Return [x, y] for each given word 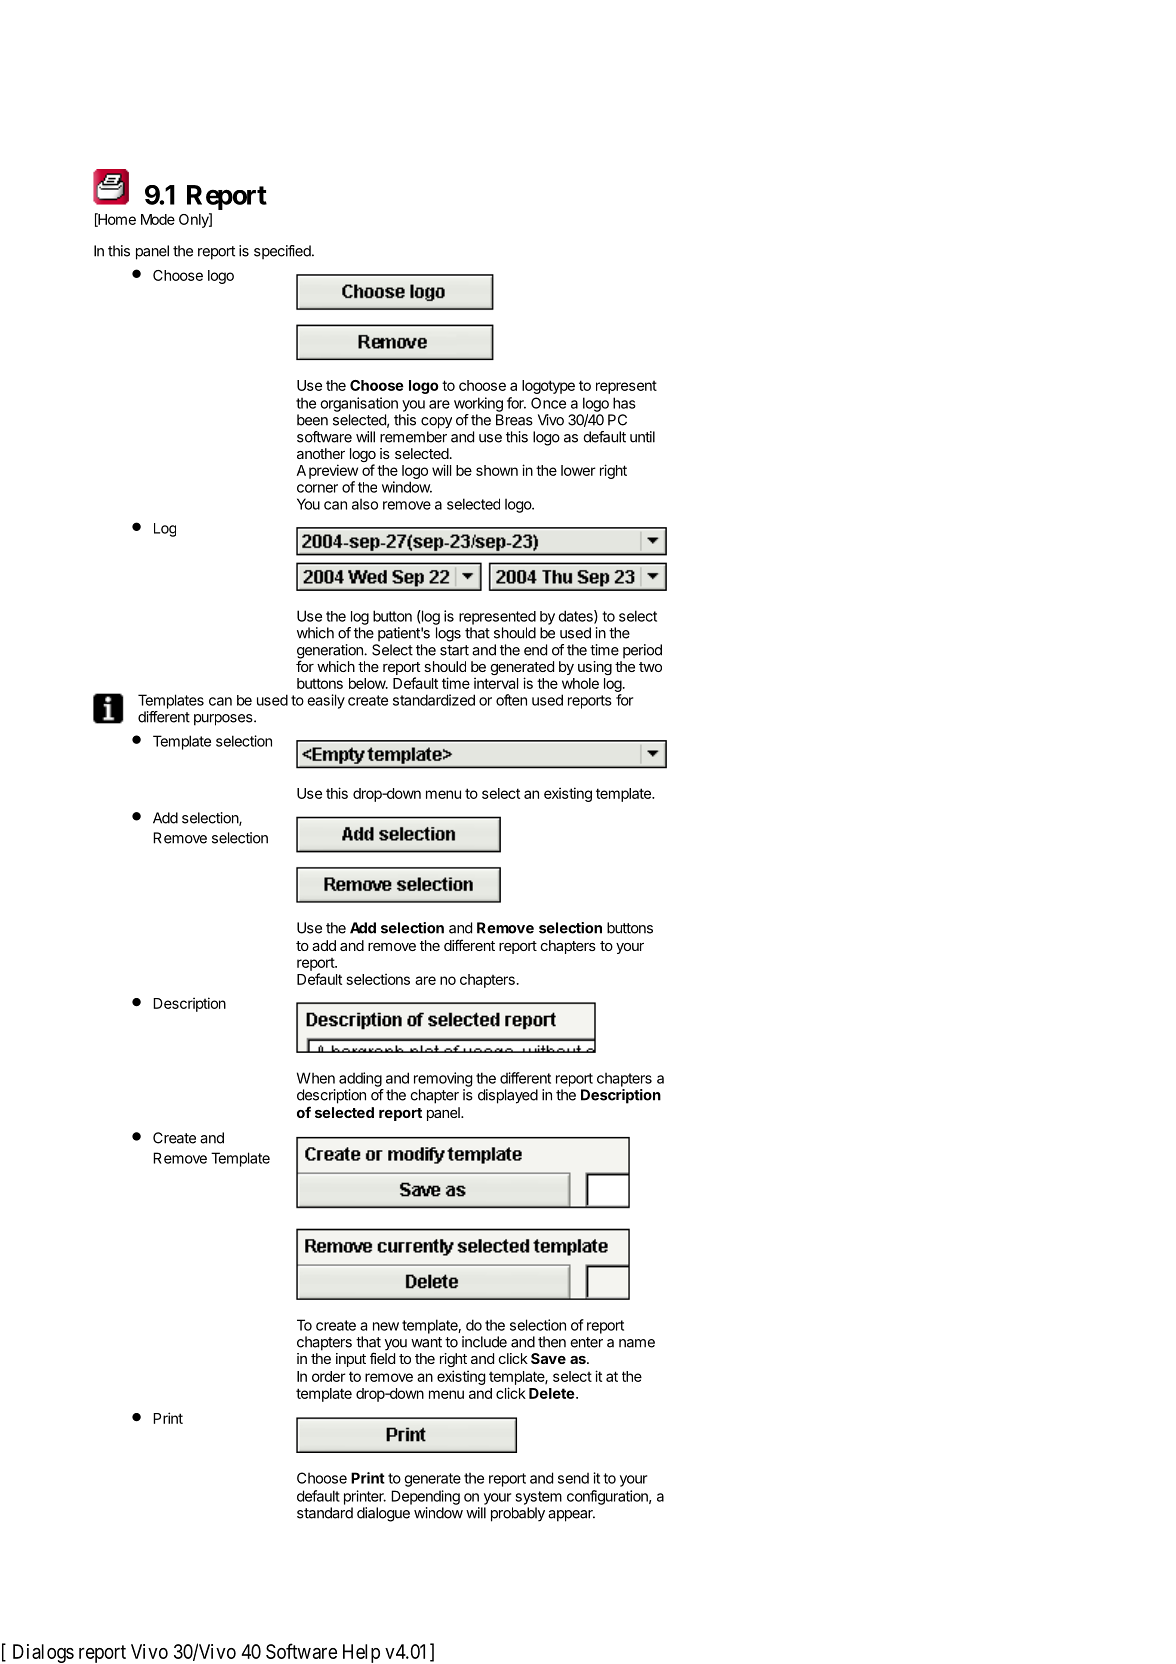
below [368, 683]
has [624, 403]
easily [326, 701]
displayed [508, 1096]
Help [361, 1653]
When [316, 1078]
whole [580, 683]
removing [443, 1079]
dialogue [383, 1514]
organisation [359, 404]
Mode [158, 219]
